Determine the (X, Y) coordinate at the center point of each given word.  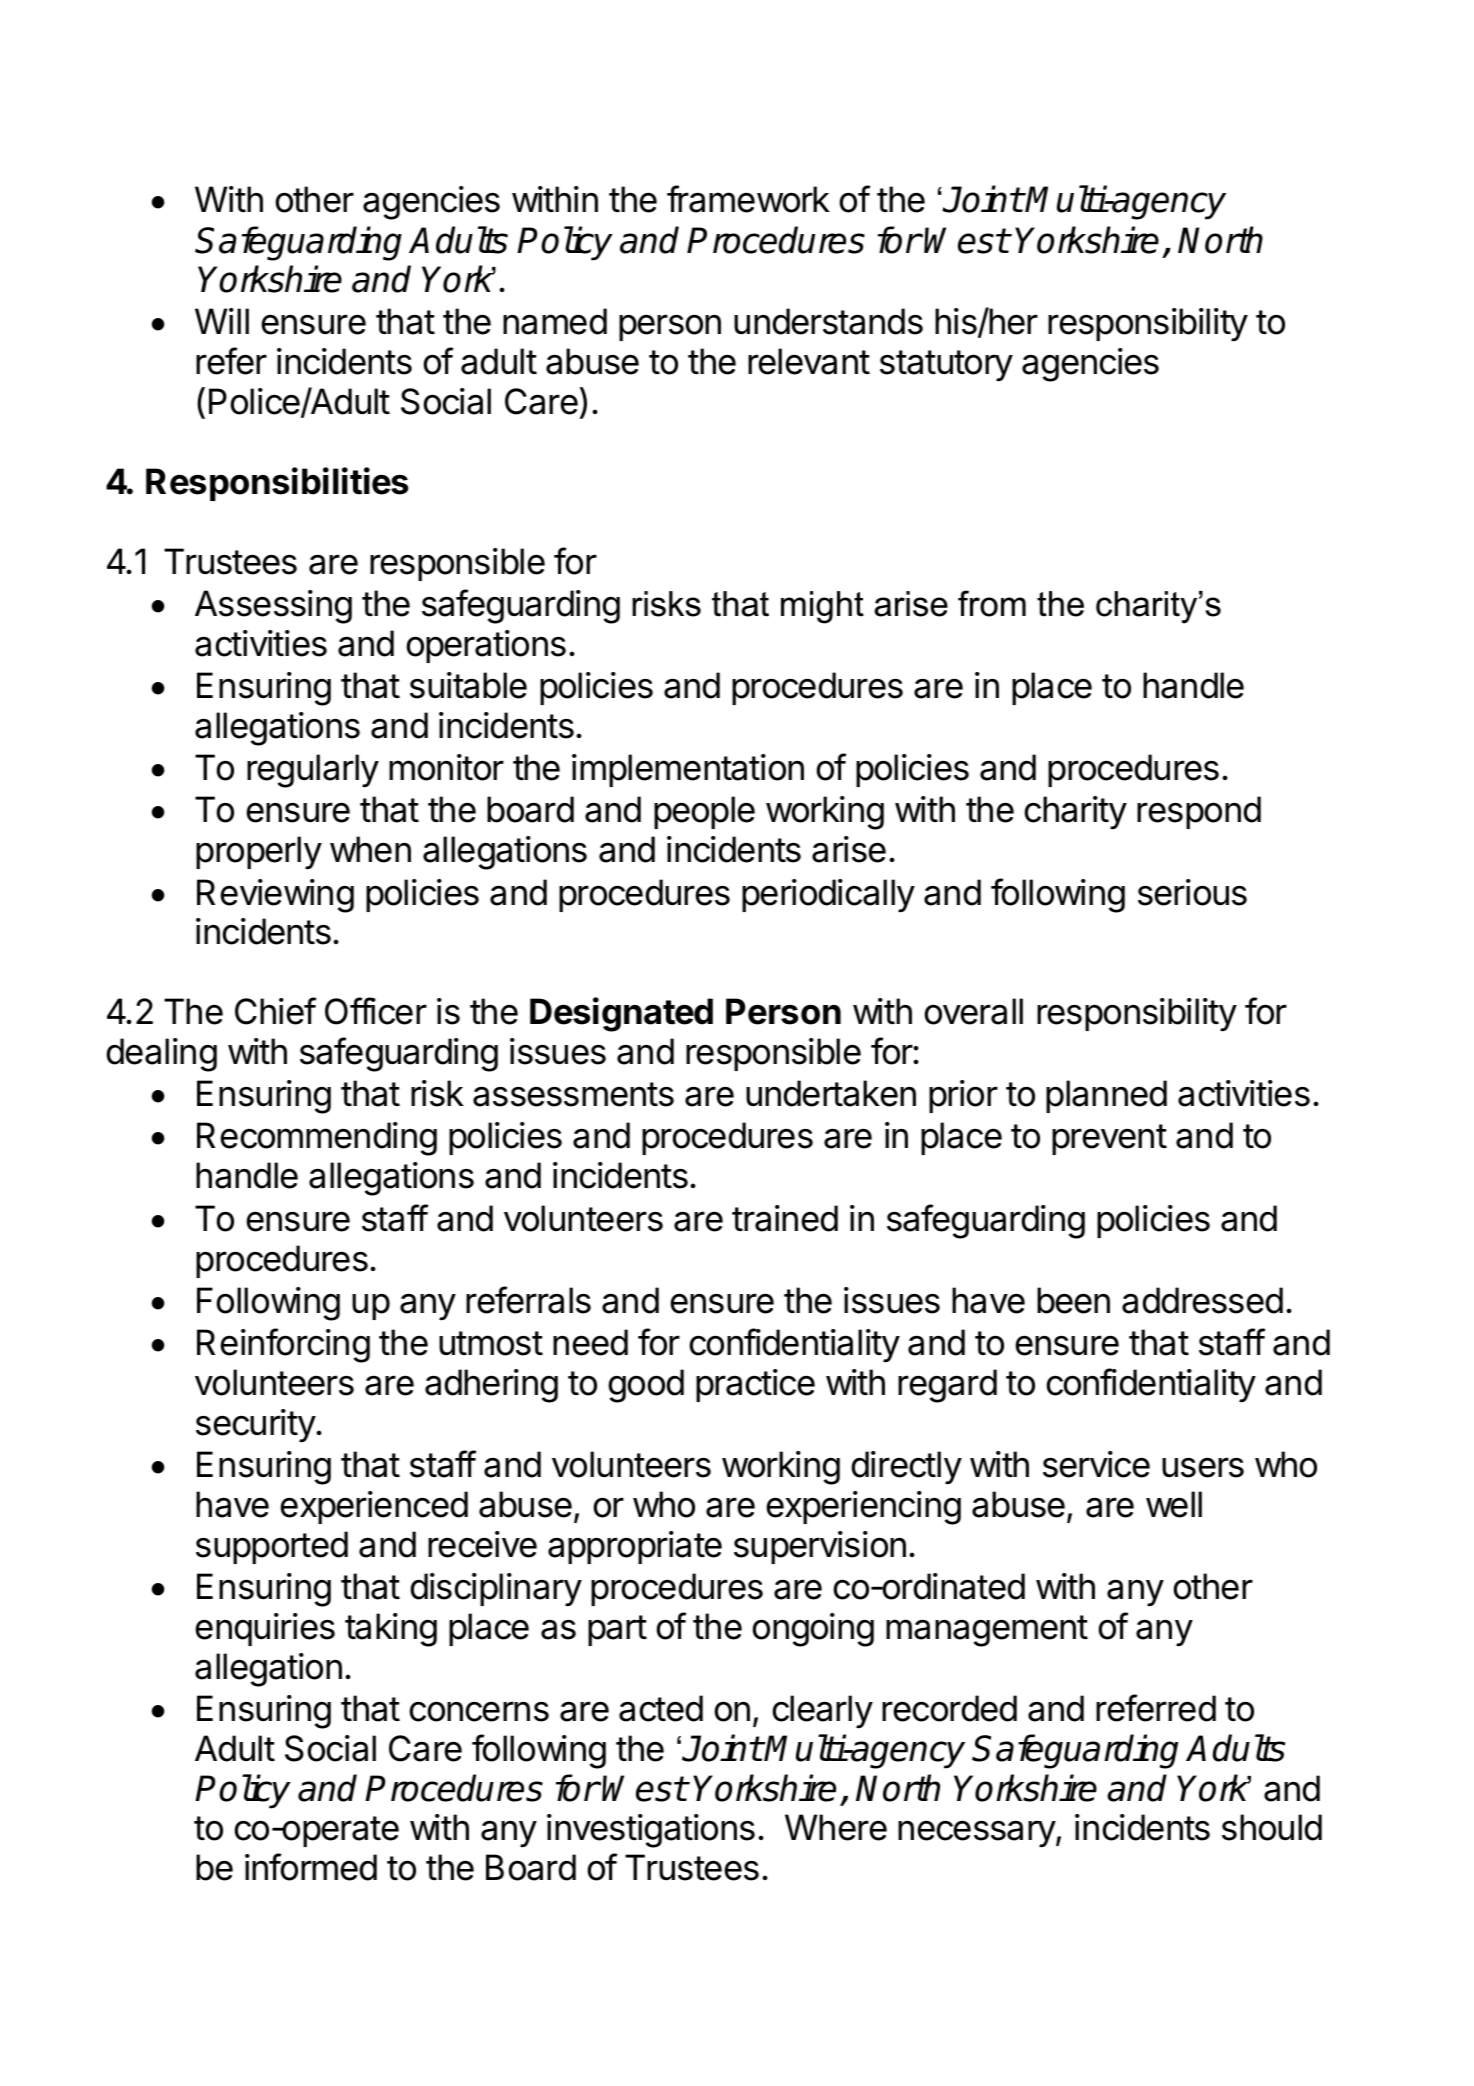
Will (222, 321)
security (256, 1426)
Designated (621, 1014)
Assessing (273, 607)
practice (755, 1385)
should (1272, 1827)
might (822, 607)
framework (748, 199)
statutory (946, 366)
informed (311, 1867)
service (1096, 1464)
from (992, 603)
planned (1106, 1096)
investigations (651, 1831)
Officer (376, 1011)
